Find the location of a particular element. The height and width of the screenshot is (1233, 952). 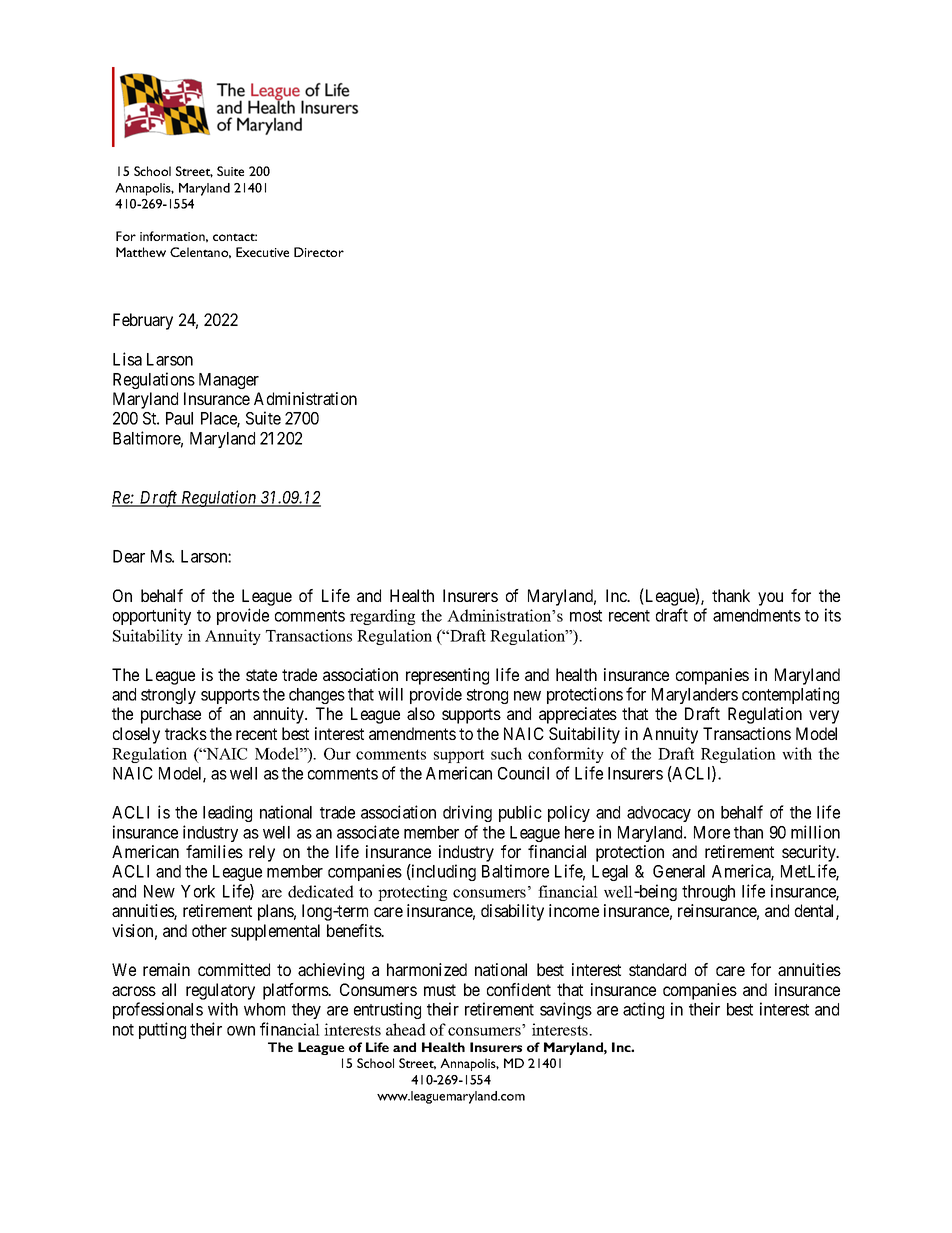

opportunity is located at coordinates (152, 616).
